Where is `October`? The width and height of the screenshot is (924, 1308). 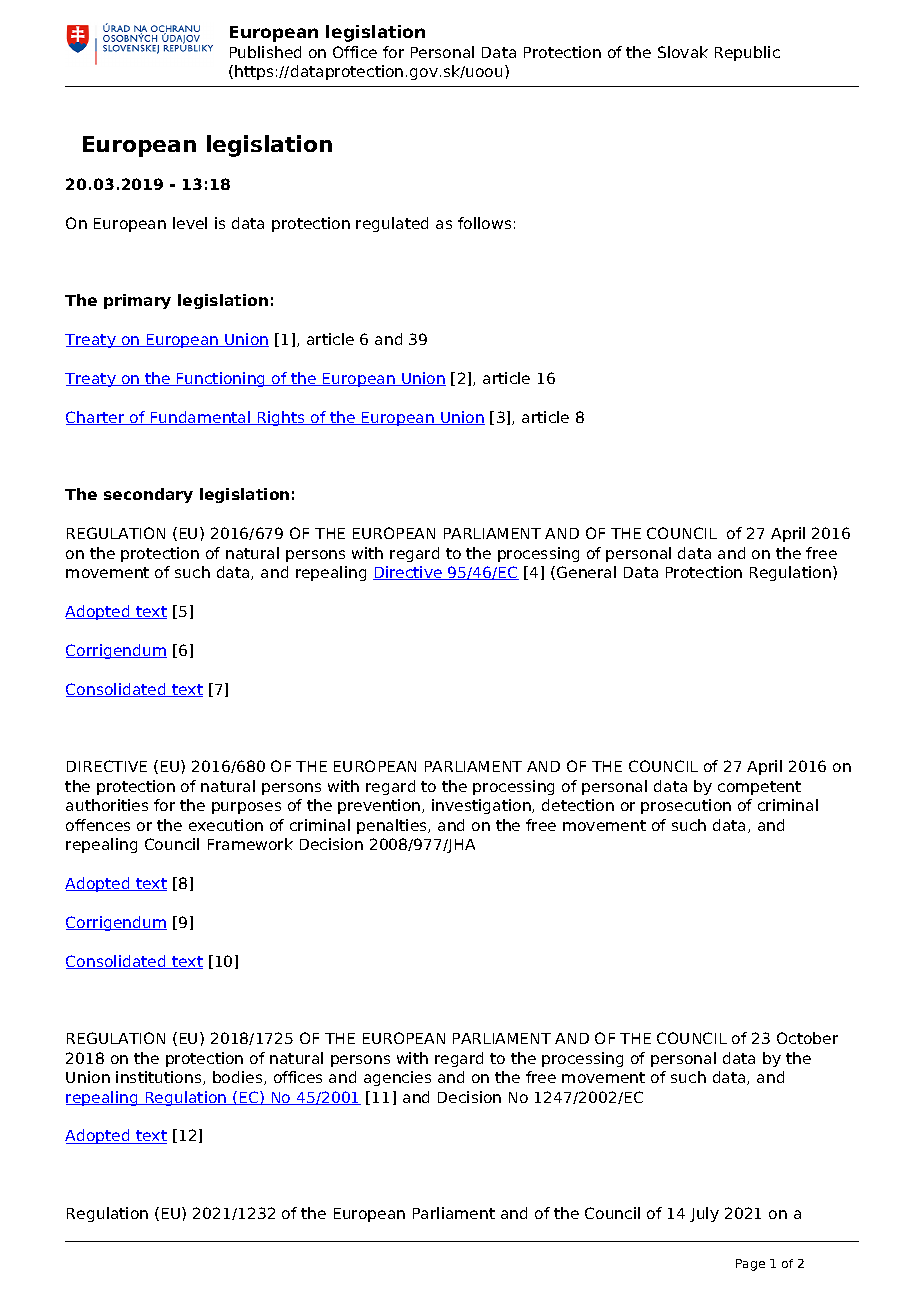 October is located at coordinates (807, 1038).
